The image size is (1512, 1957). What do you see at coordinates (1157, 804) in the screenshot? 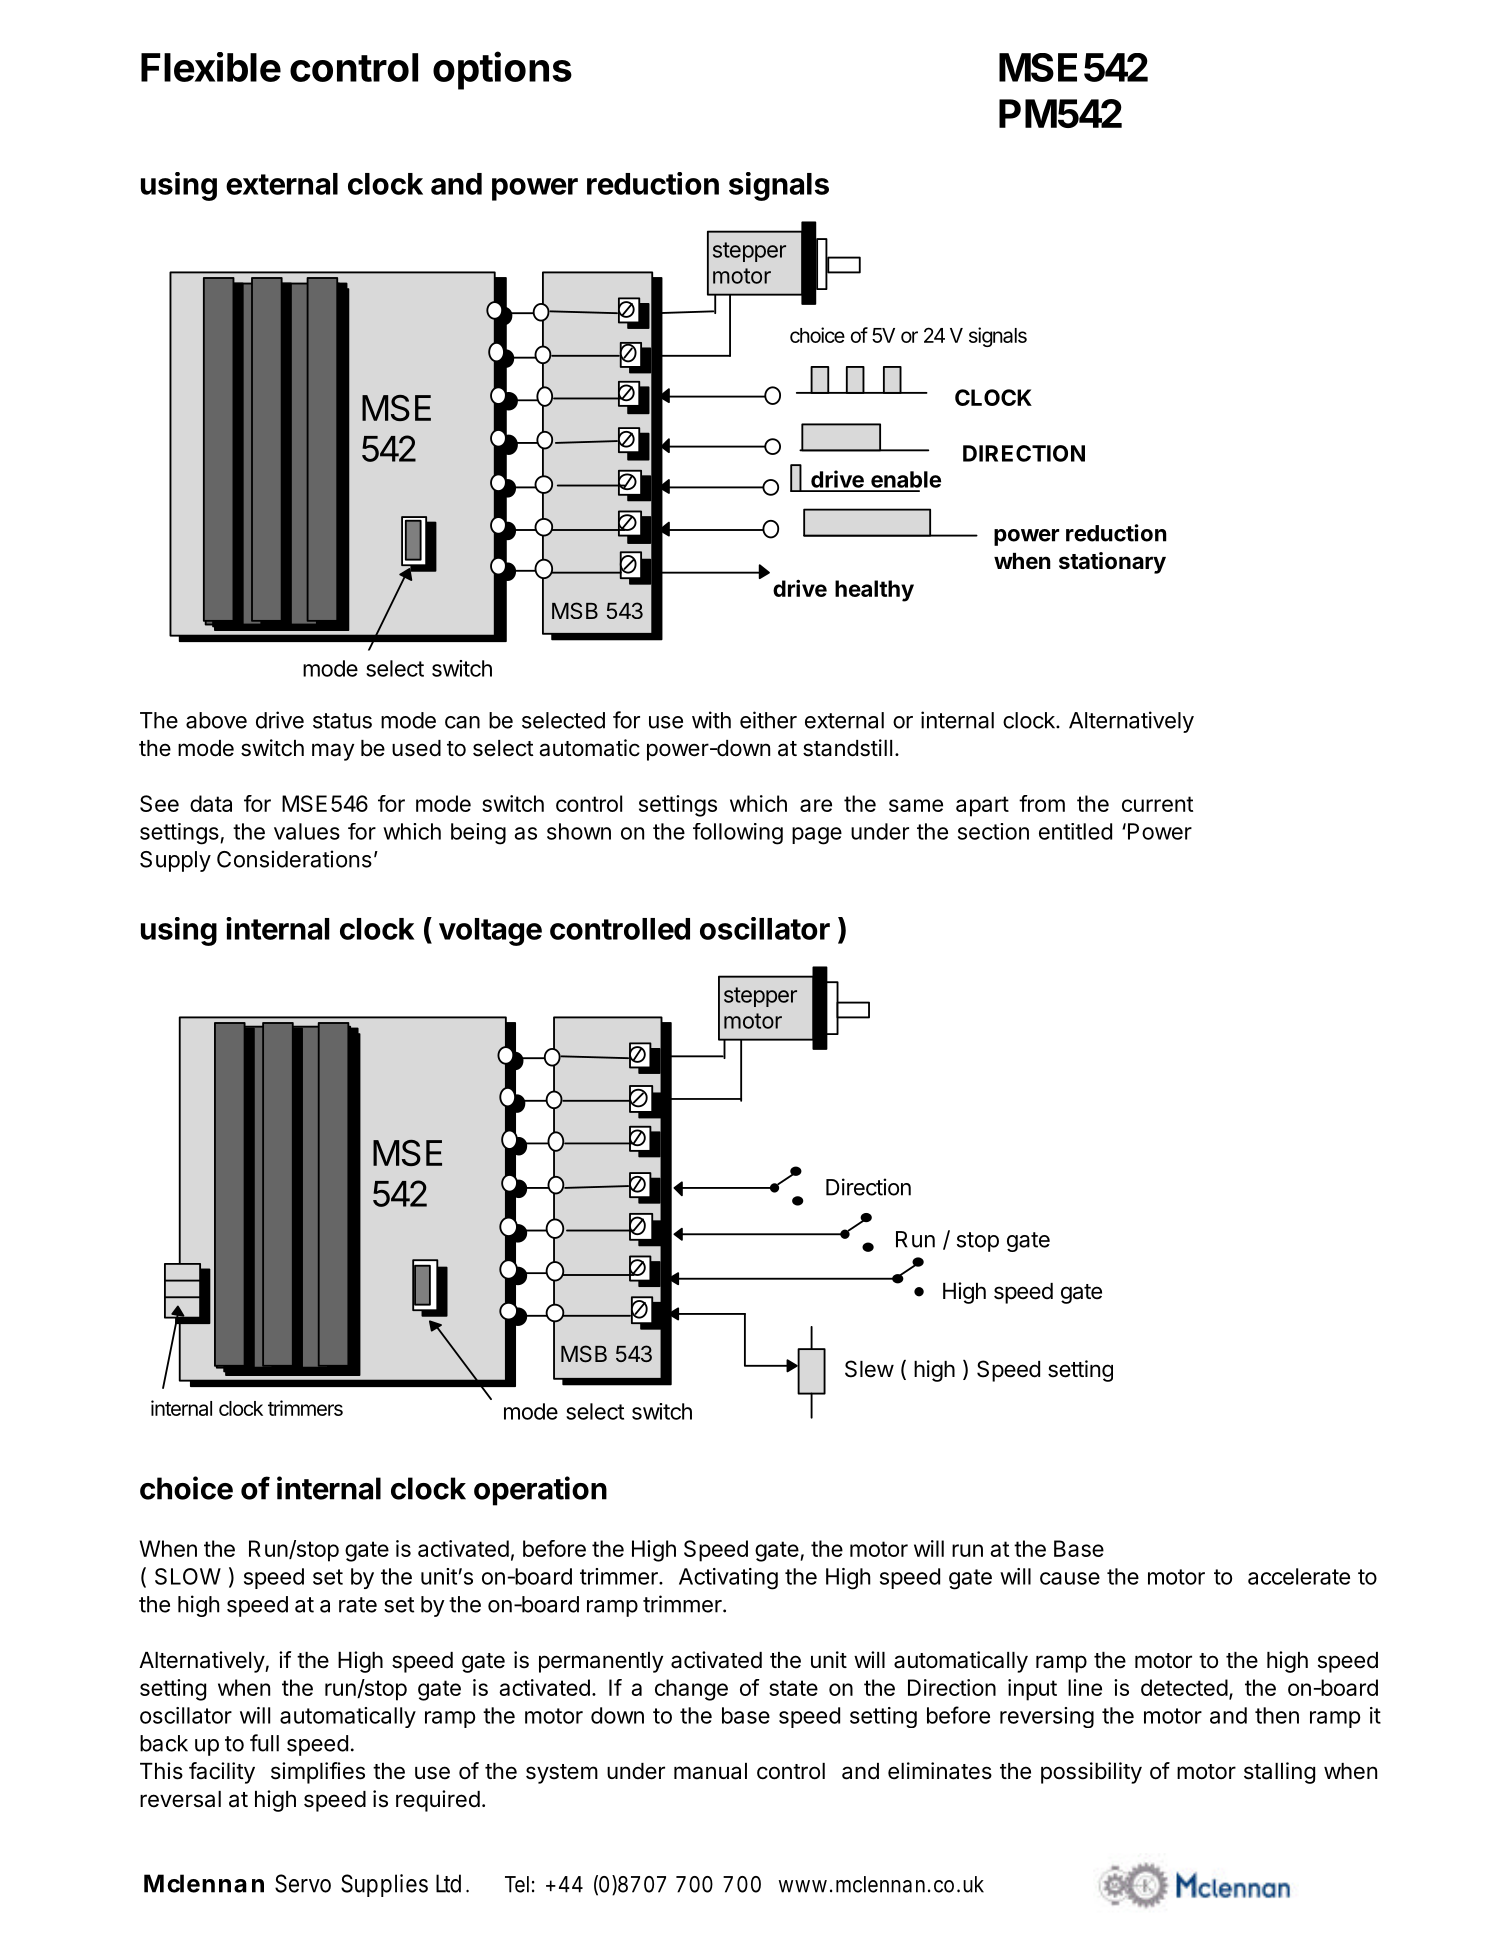
I see `current` at bounding box center [1157, 804].
